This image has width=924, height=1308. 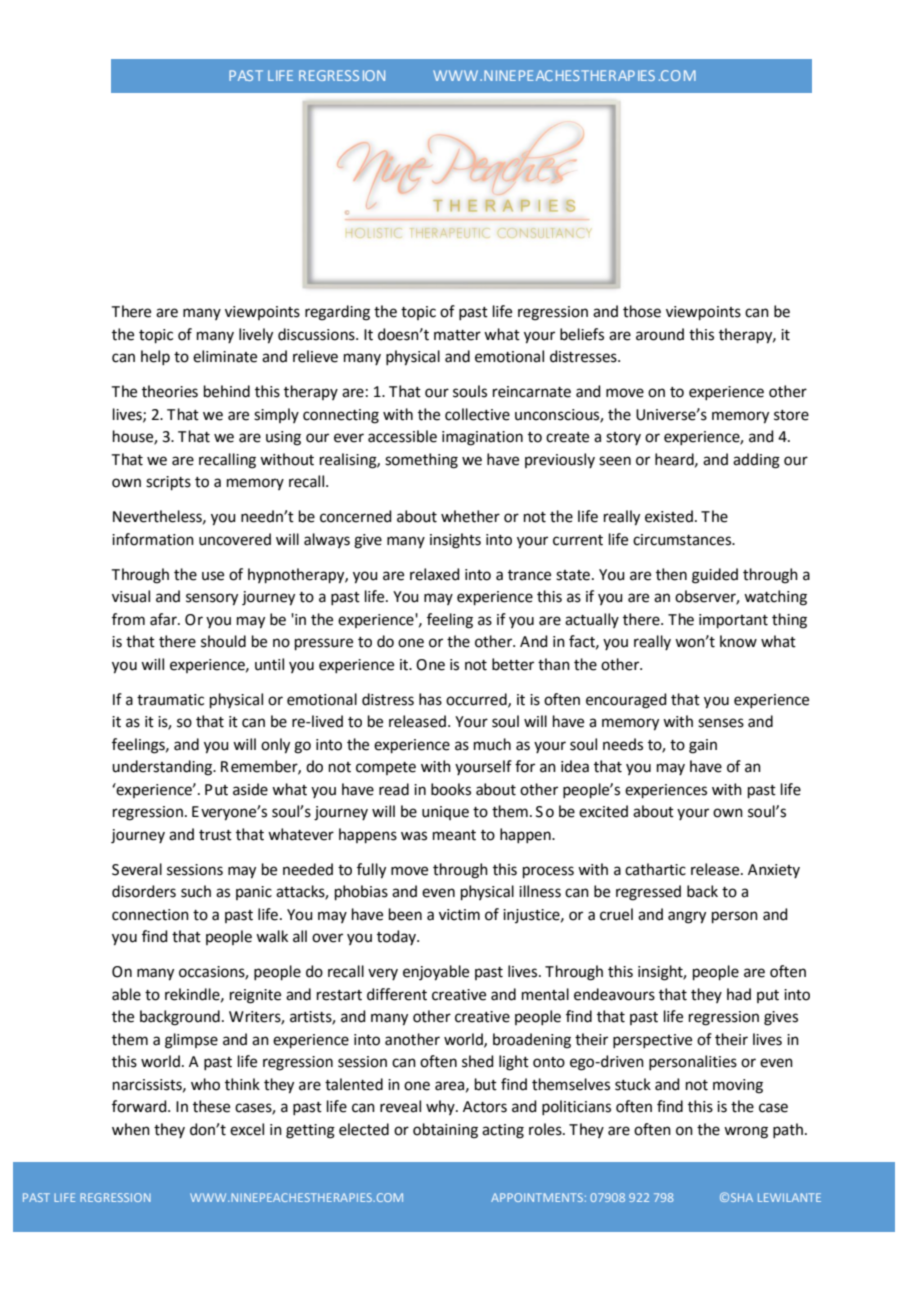 I want to click on excel, so click(x=247, y=1129).
